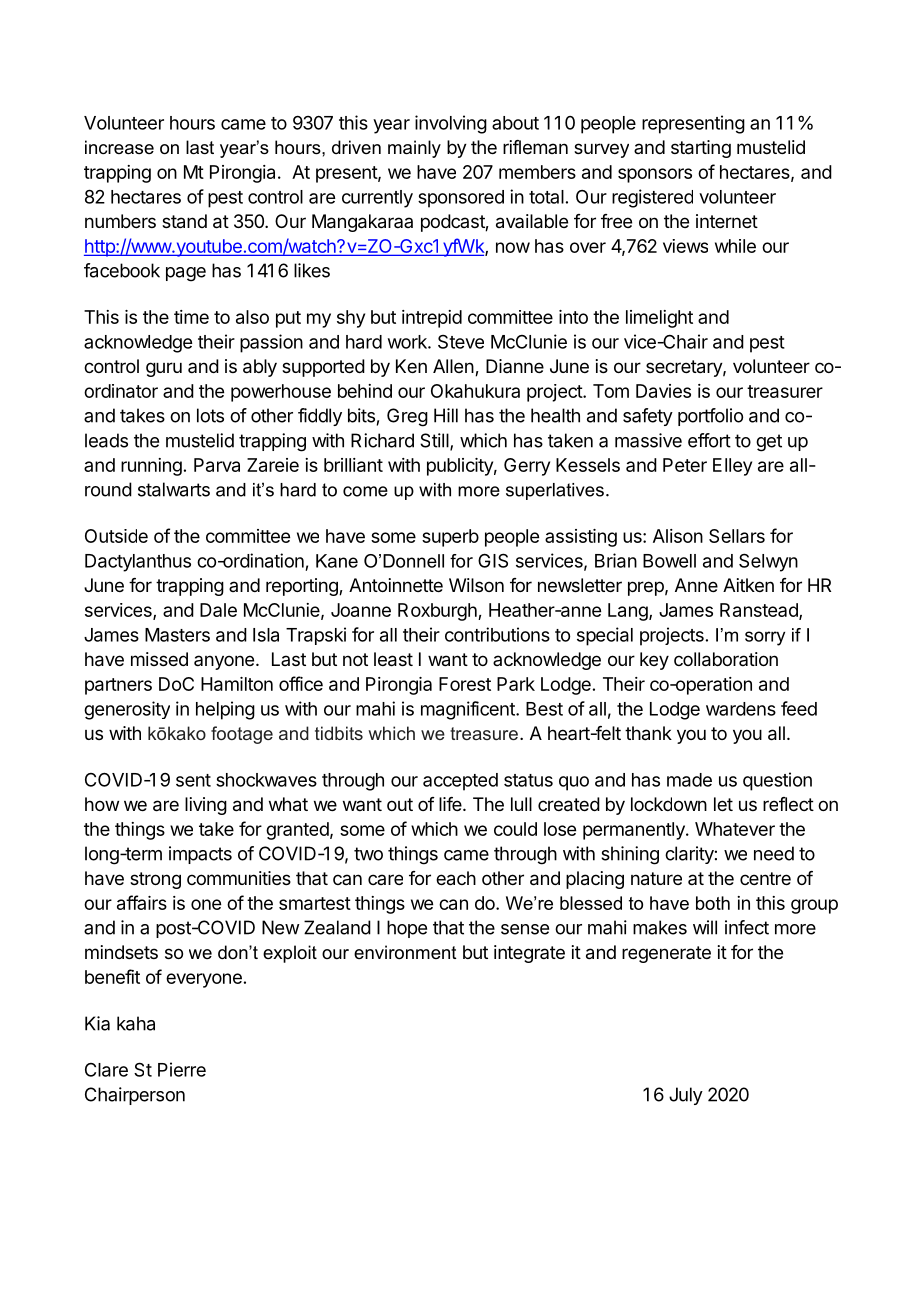 The height and width of the page is (1308, 924). I want to click on involving, so click(451, 124).
